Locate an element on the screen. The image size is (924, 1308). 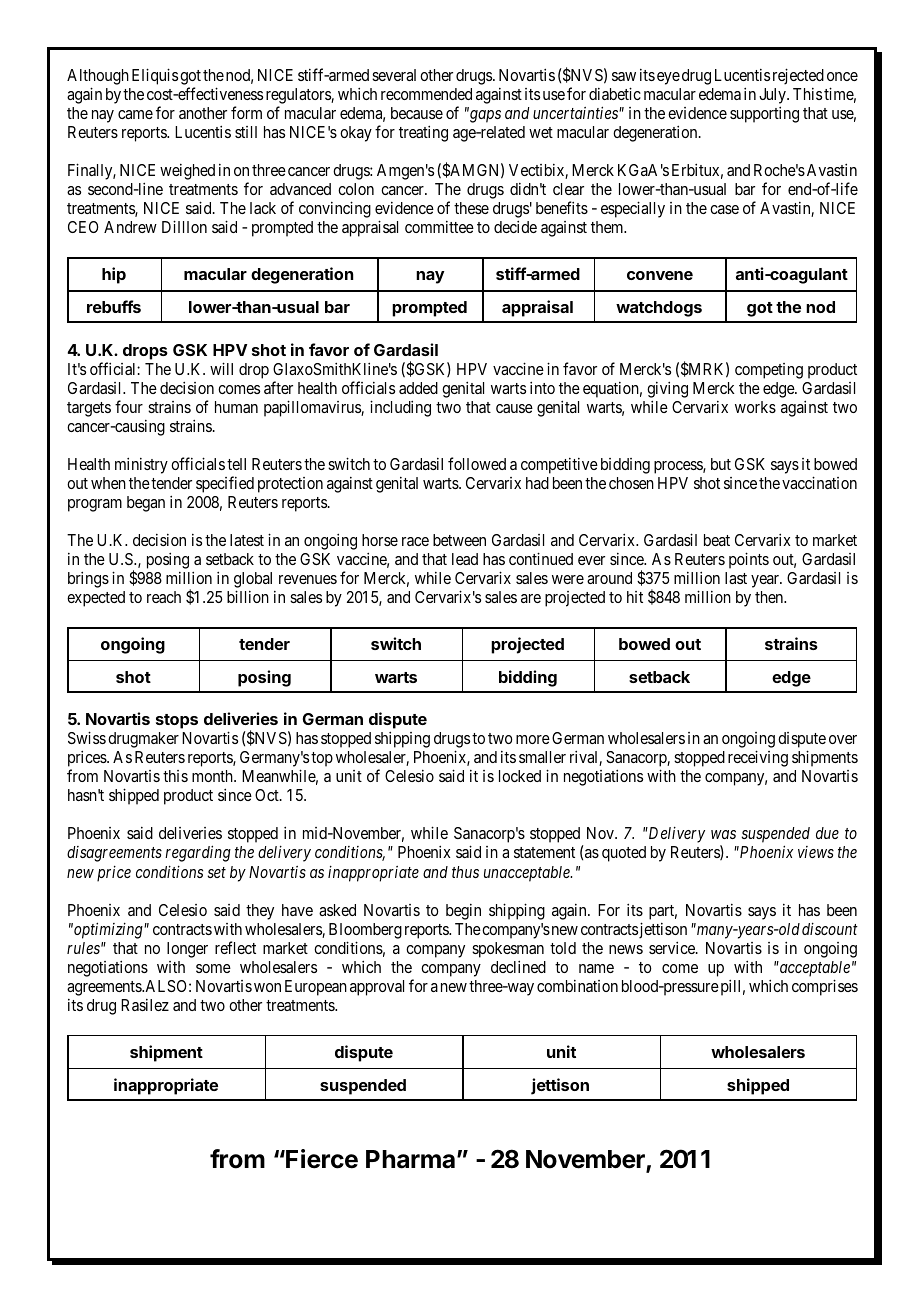
views is located at coordinates (816, 852).
